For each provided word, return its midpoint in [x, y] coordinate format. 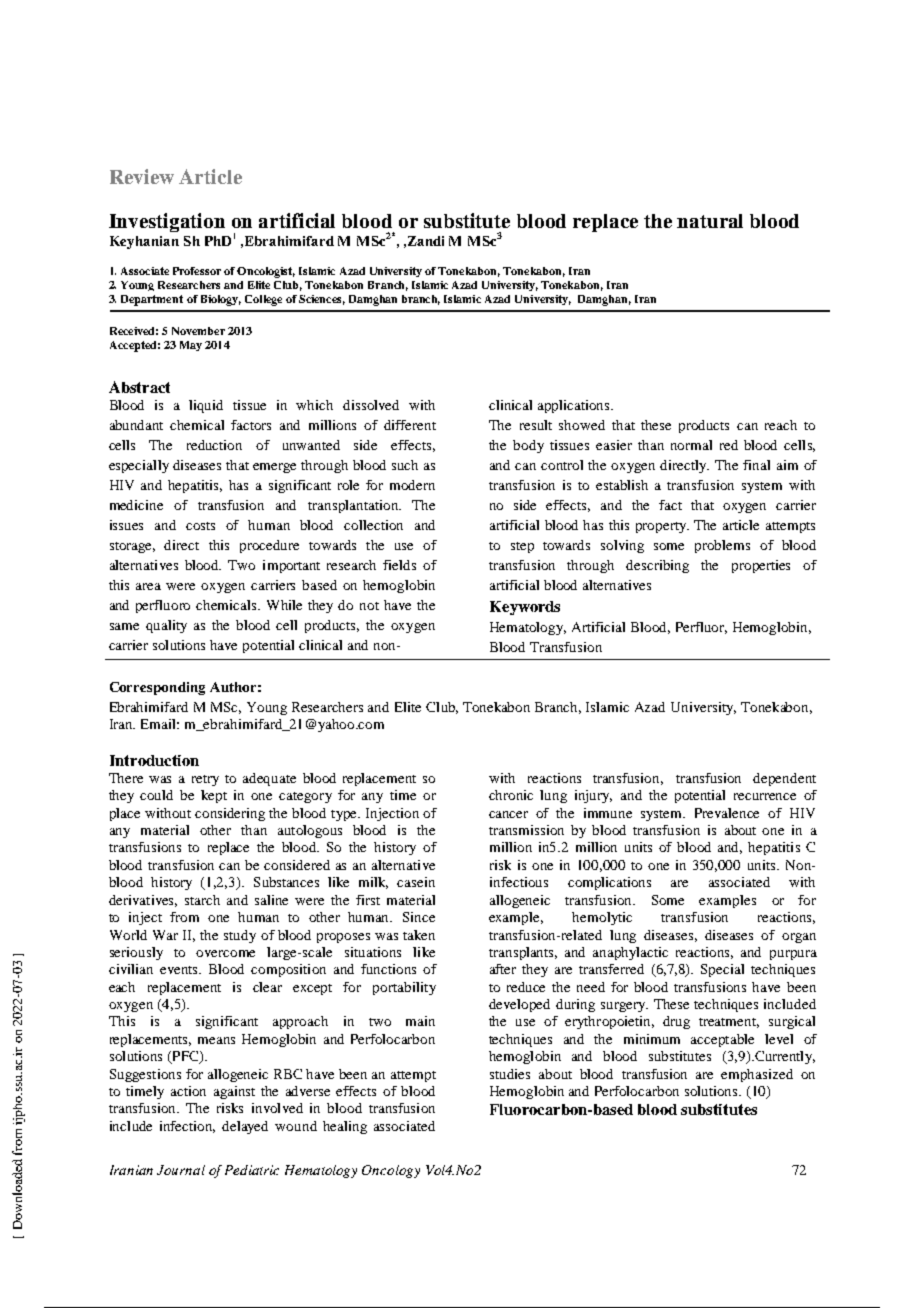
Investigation [167, 222]
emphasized [757, 1075]
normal [691, 445]
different [410, 425]
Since [419, 917]
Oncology [391, 1171]
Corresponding [157, 688]
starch [202, 900]
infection [187, 1127]
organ [799, 938]
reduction [214, 445]
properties [761, 566]
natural [710, 221]
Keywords [525, 608]
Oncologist [266, 272]
